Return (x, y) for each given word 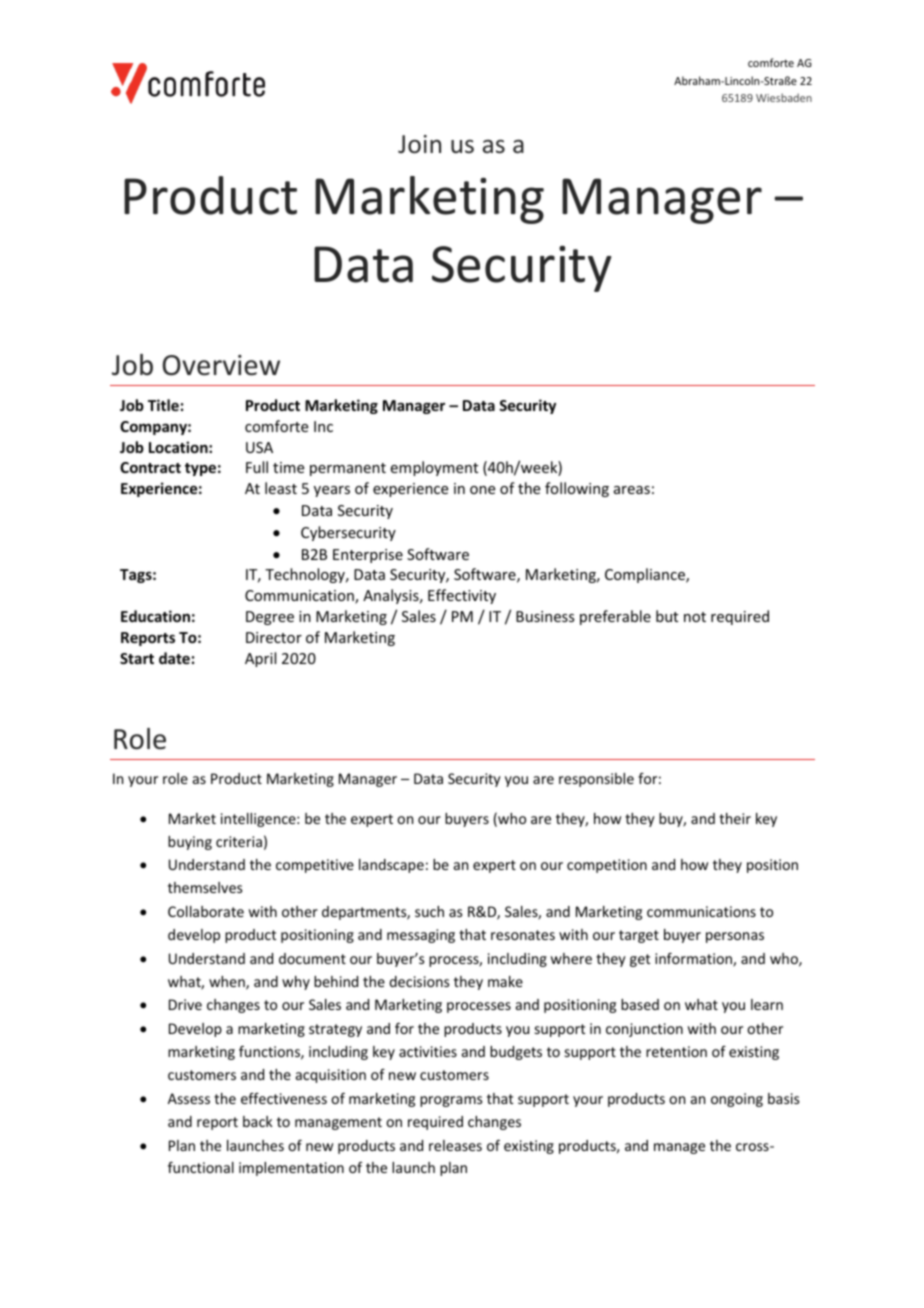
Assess (189, 1098)
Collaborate (206, 911)
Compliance (646, 575)
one (482, 490)
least (281, 488)
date (174, 658)
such (429, 911)
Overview (221, 365)
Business (545, 616)
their (735, 818)
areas (632, 490)
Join (419, 144)
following (577, 489)
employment (434, 468)
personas (735, 937)
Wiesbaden (784, 97)
